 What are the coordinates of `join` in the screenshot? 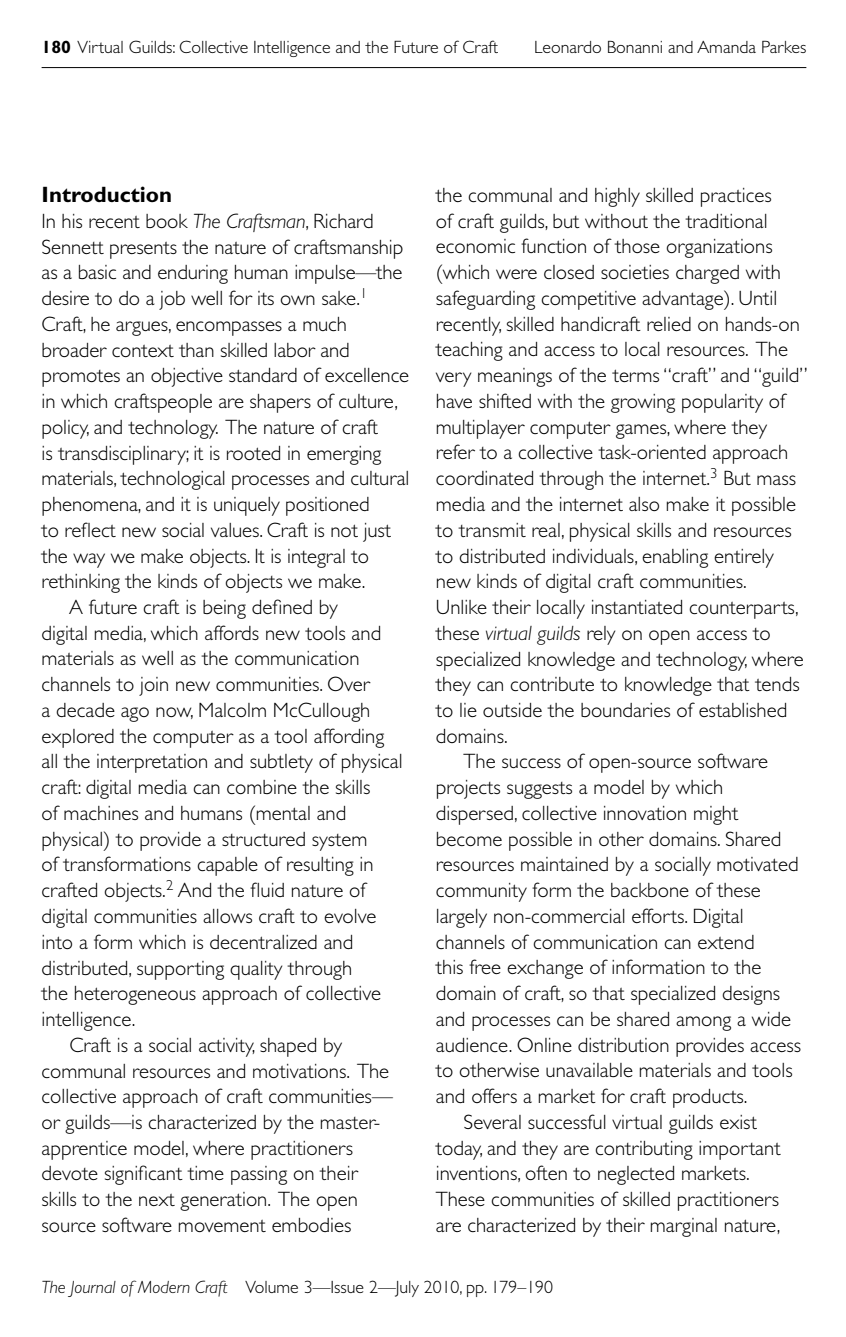 It's located at (153, 686).
